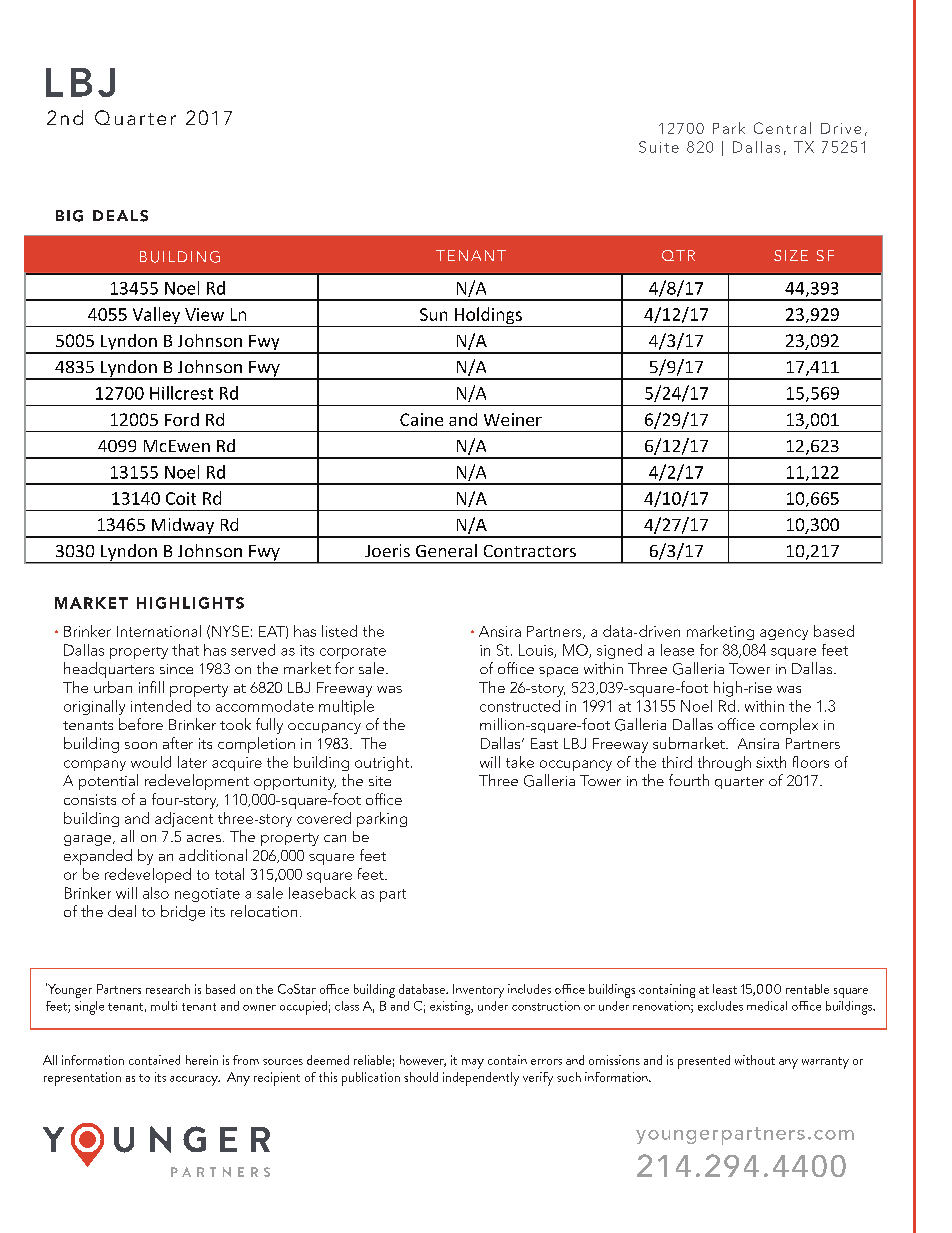 This image has height=1233, width=952. What do you see at coordinates (421, 419) in the image?
I see `Caine` at bounding box center [421, 419].
